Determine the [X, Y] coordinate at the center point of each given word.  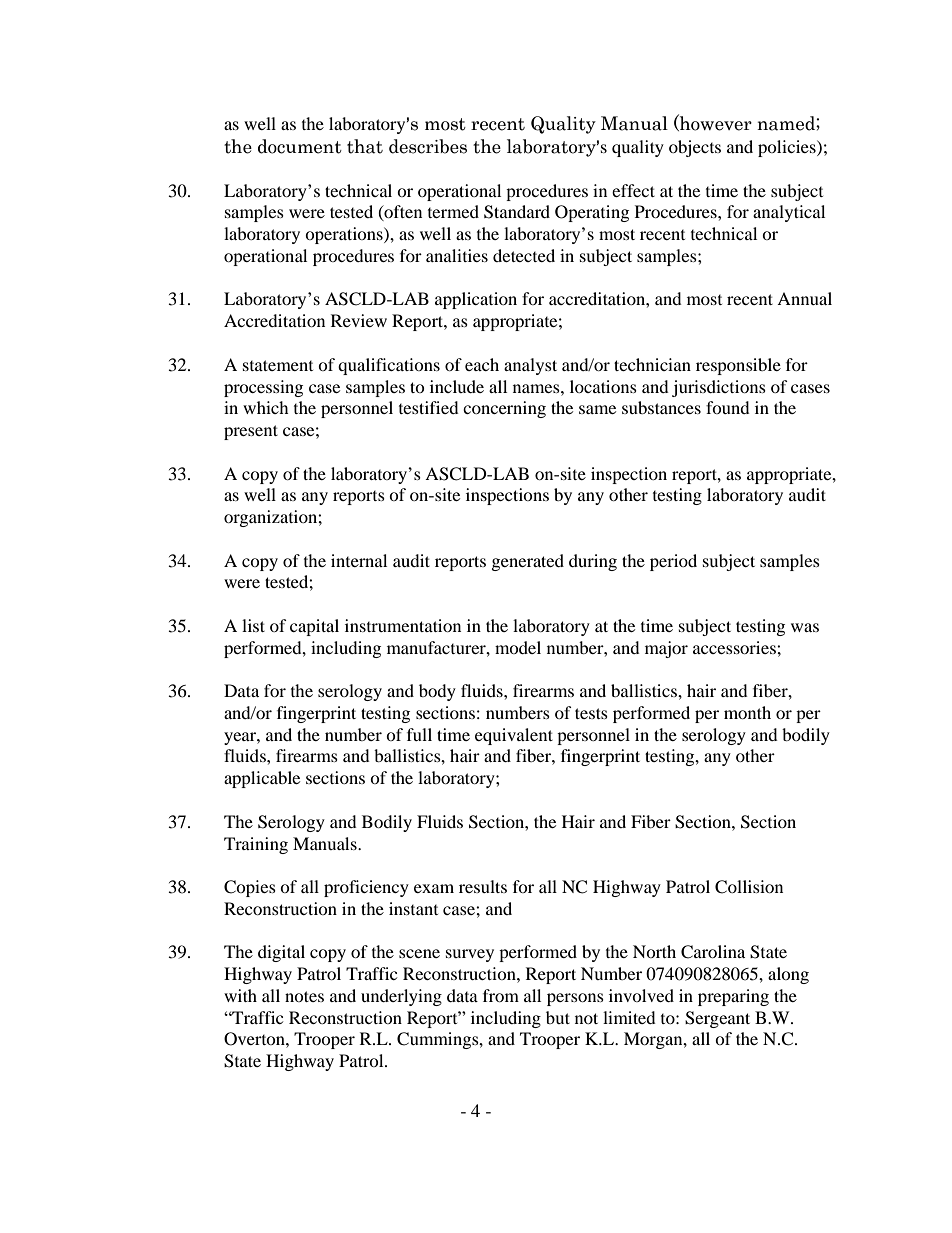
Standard [517, 212]
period [673, 562]
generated [528, 562]
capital [314, 627]
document [300, 146]
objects [695, 148]
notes [304, 996]
